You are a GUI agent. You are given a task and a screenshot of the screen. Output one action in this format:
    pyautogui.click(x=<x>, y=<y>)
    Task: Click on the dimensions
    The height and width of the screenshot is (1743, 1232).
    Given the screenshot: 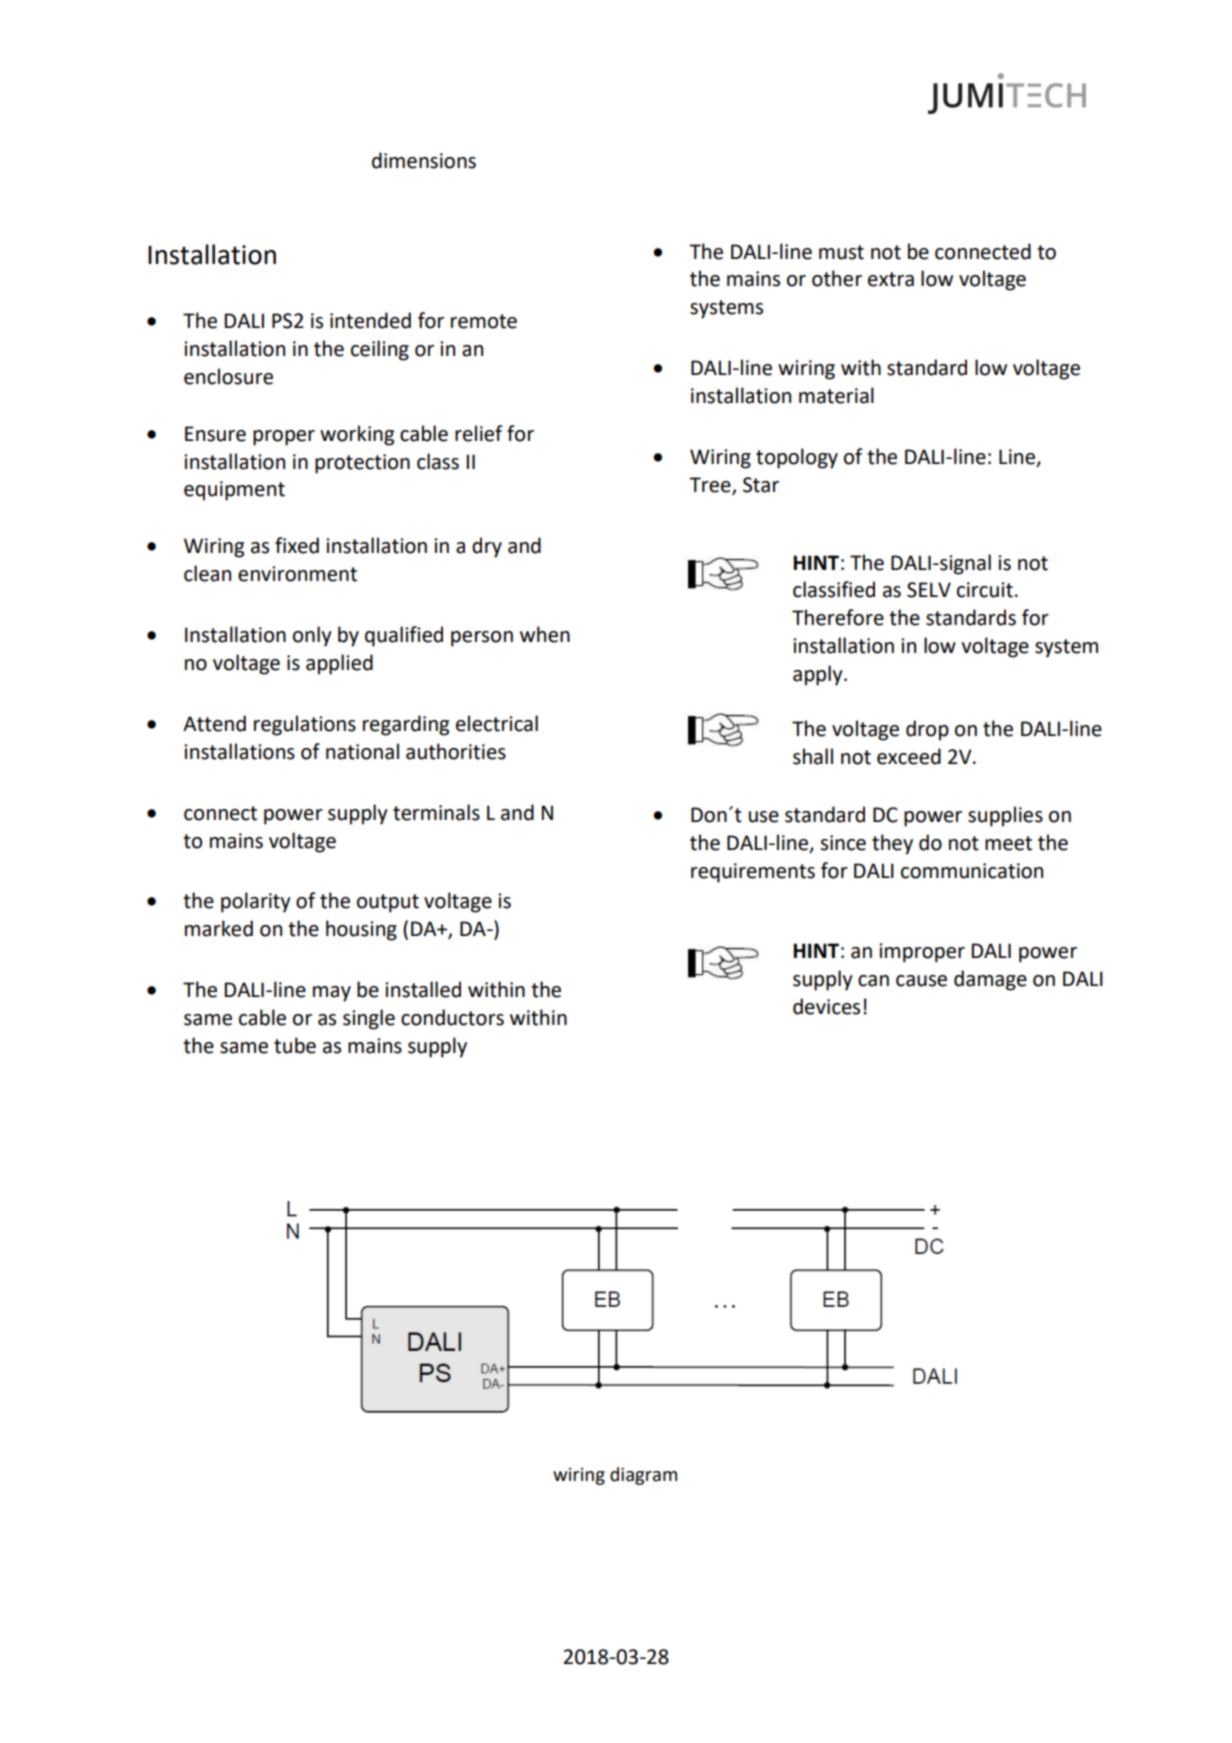 What is the action you would take?
    pyautogui.click(x=424, y=160)
